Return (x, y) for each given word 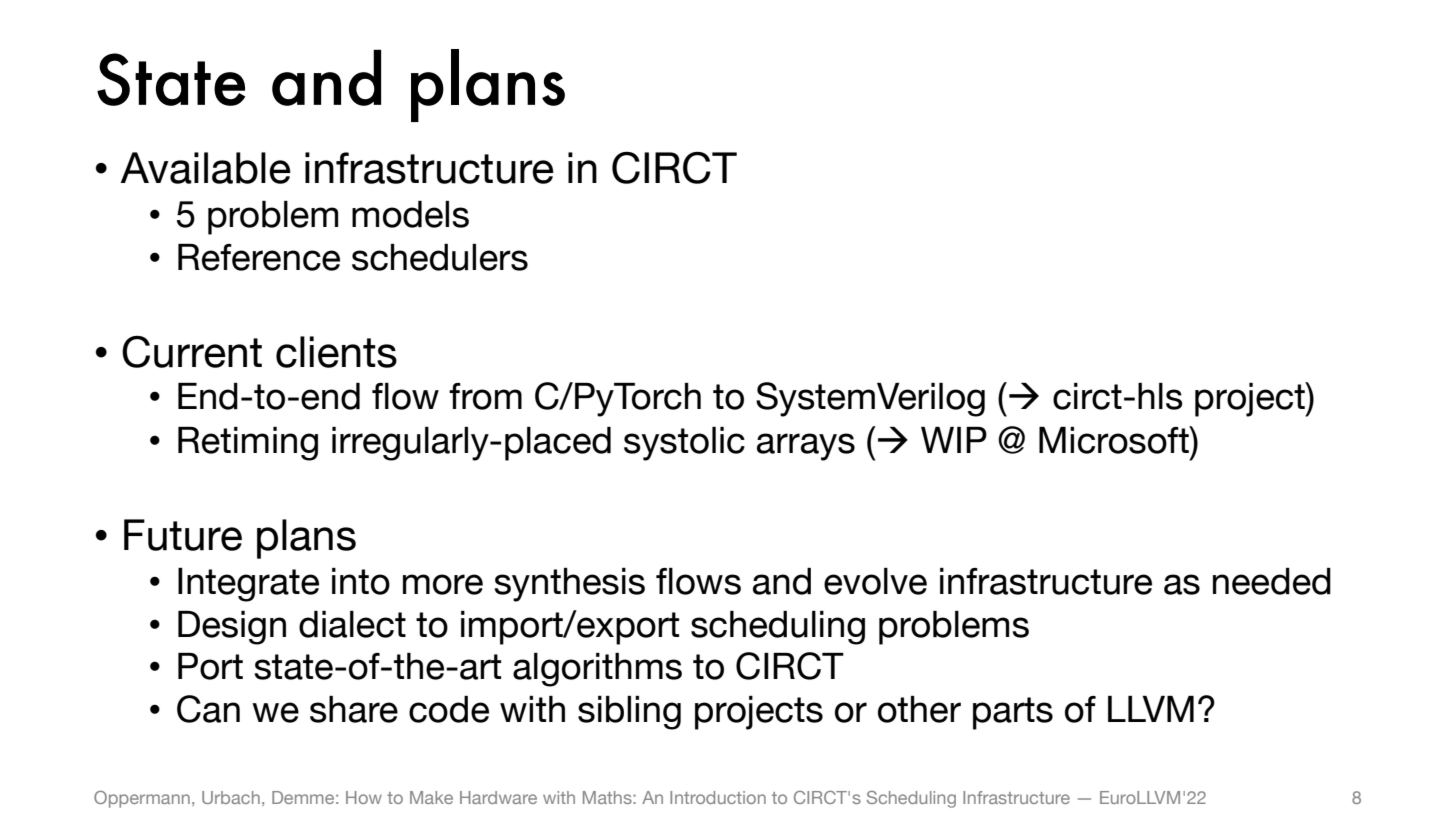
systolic (684, 444)
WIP (954, 440)
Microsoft (1115, 440)
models (410, 214)
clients (336, 352)
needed (1272, 581)
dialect (352, 624)
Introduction (718, 797)
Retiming (248, 444)
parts (1013, 713)
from (485, 396)
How (364, 797)
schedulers (440, 257)
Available (205, 168)
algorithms (597, 670)
